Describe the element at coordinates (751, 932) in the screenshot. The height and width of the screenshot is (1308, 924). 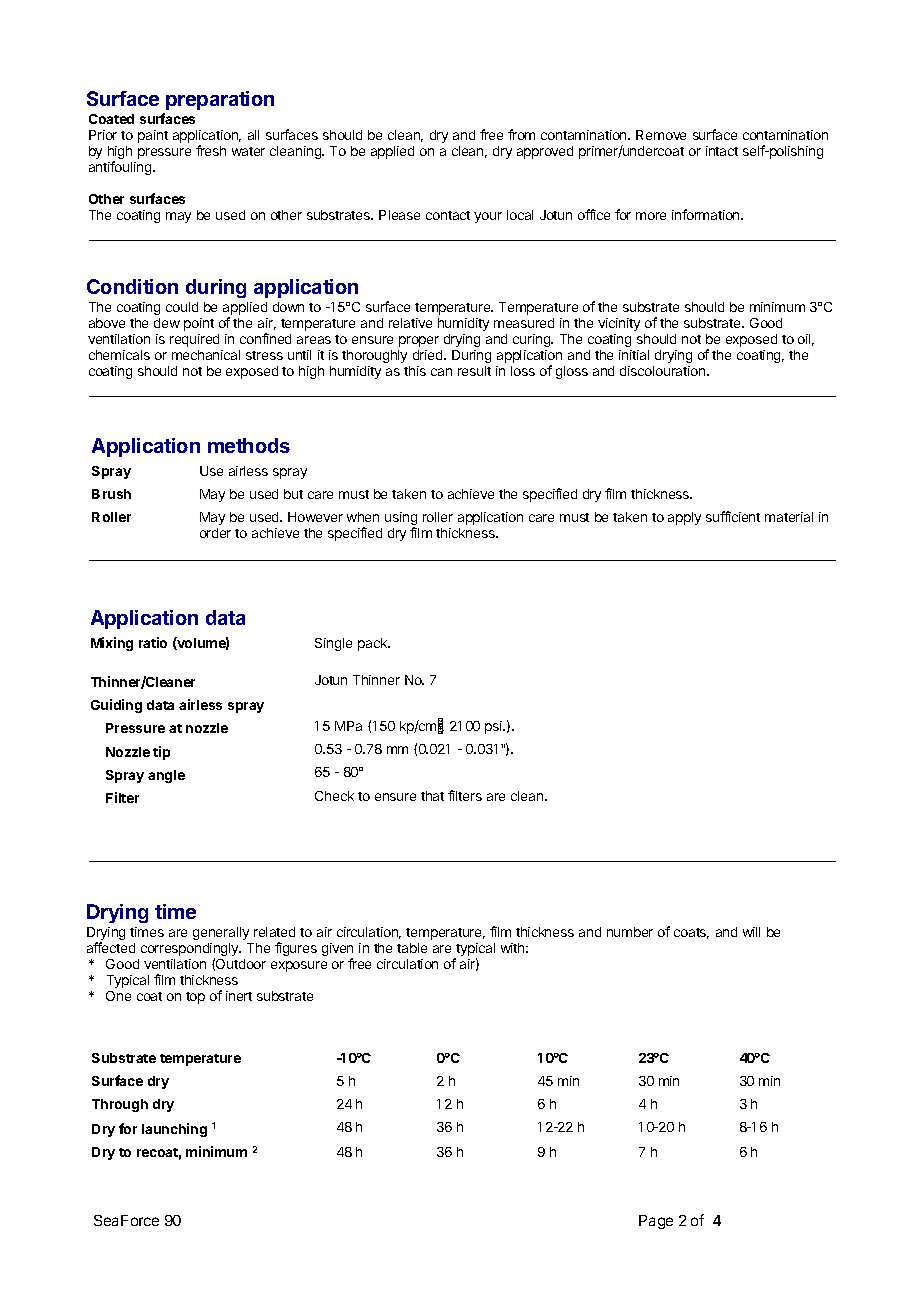
I see `will` at that location.
